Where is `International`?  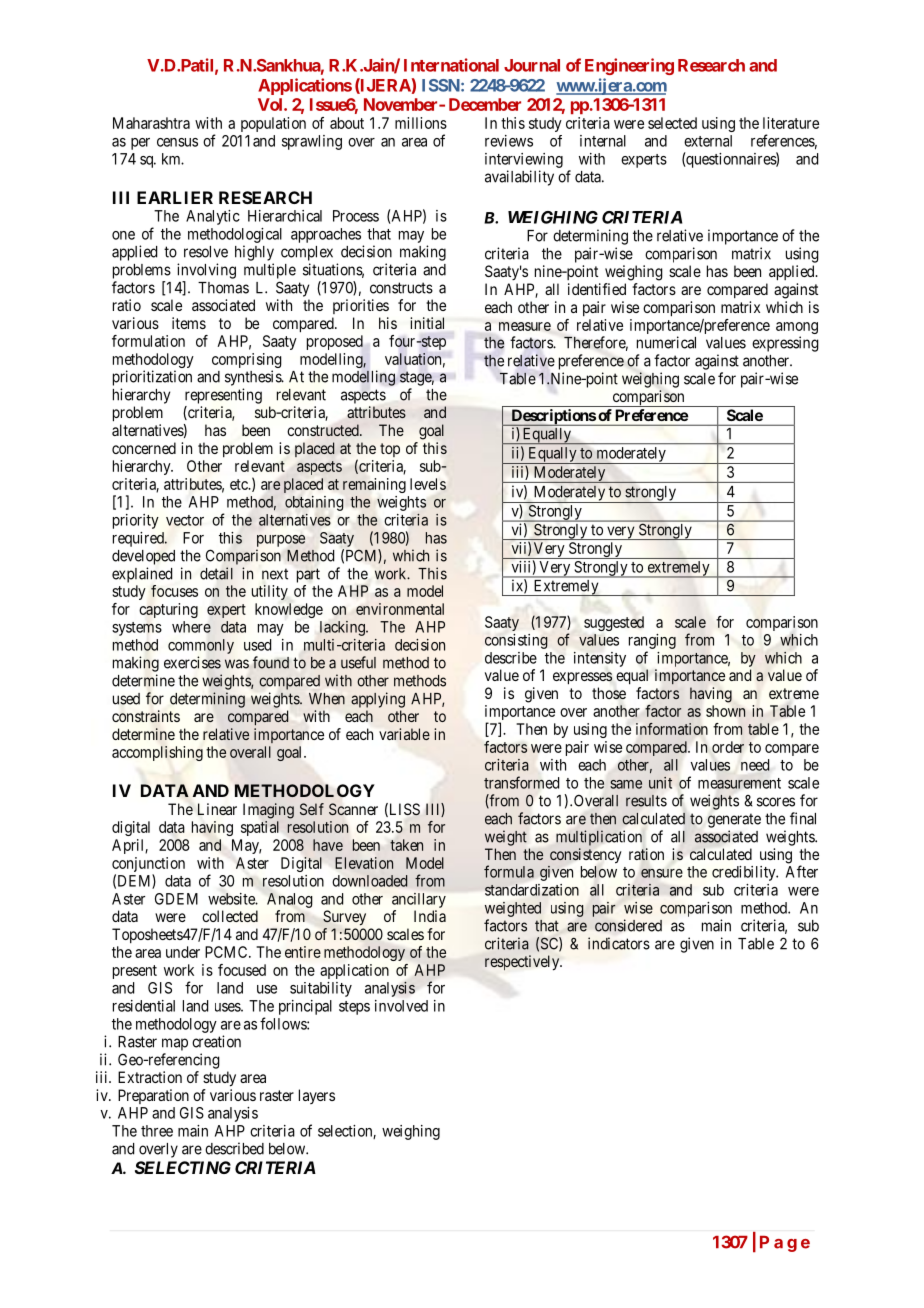 International is located at coordinates (451, 65).
